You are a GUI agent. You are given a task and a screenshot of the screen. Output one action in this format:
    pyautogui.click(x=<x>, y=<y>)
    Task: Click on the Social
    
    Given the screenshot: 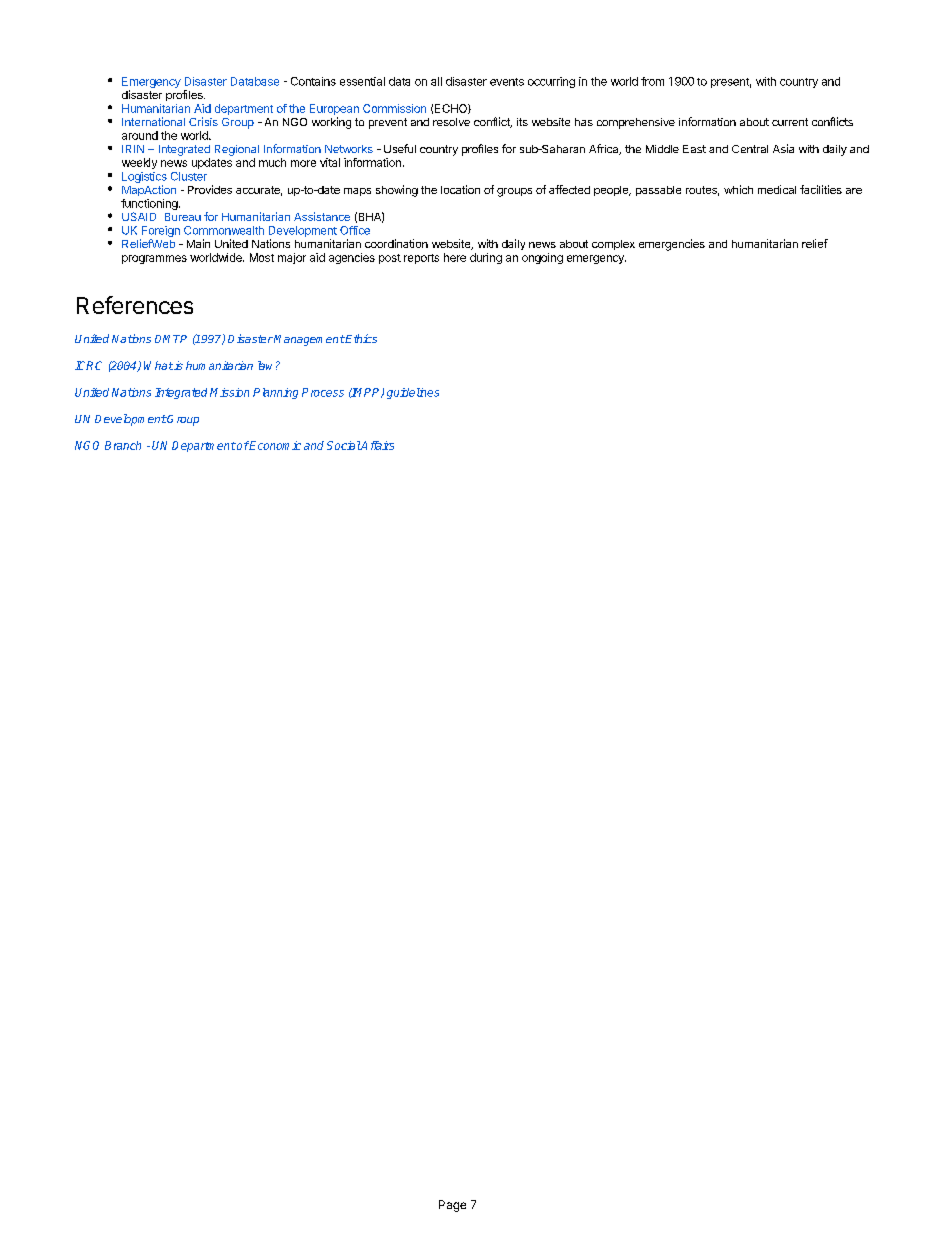 What is the action you would take?
    pyautogui.click(x=344, y=445)
